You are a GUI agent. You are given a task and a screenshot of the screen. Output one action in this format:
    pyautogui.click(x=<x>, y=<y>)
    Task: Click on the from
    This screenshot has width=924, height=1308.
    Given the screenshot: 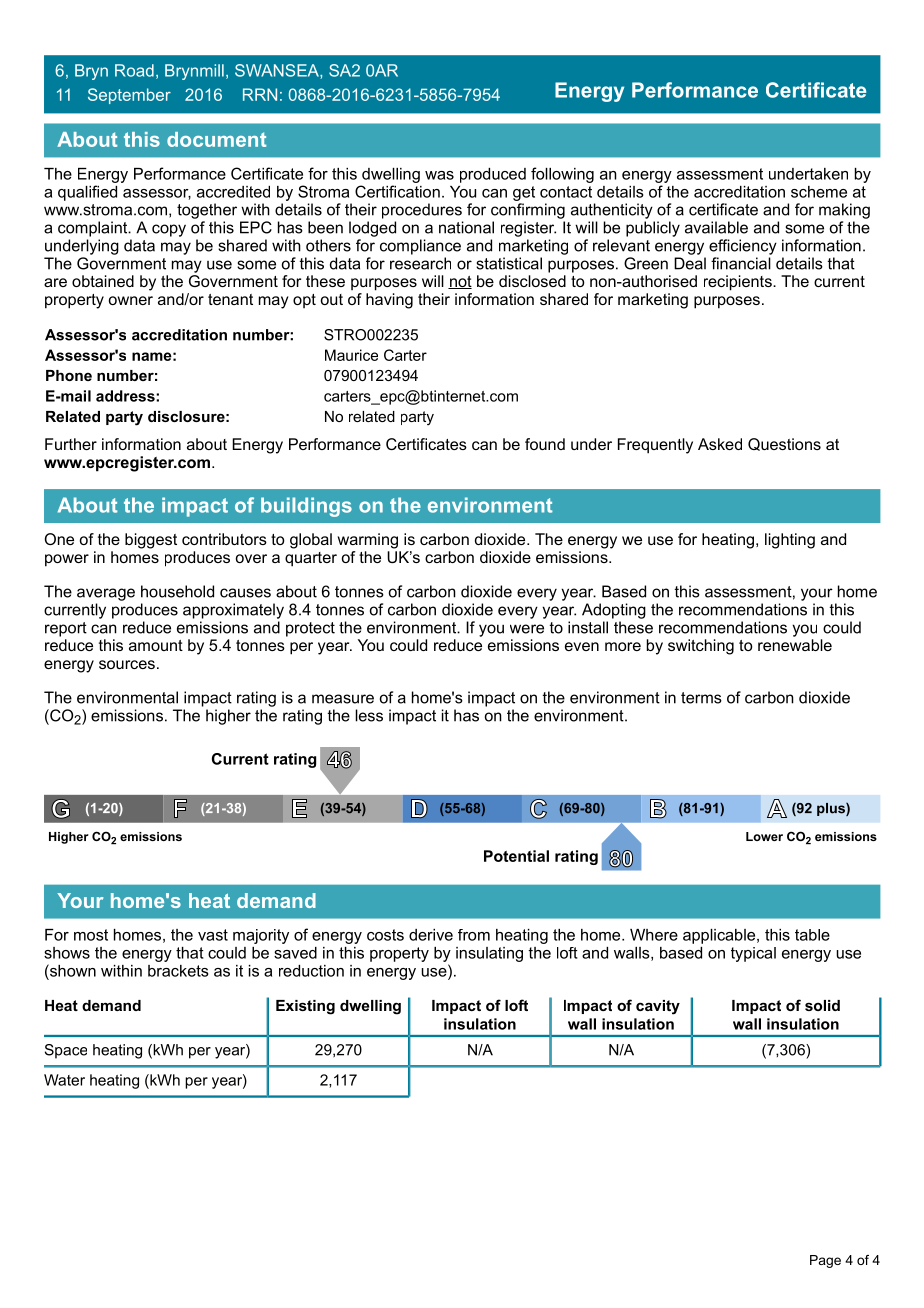 What is the action you would take?
    pyautogui.click(x=474, y=935)
